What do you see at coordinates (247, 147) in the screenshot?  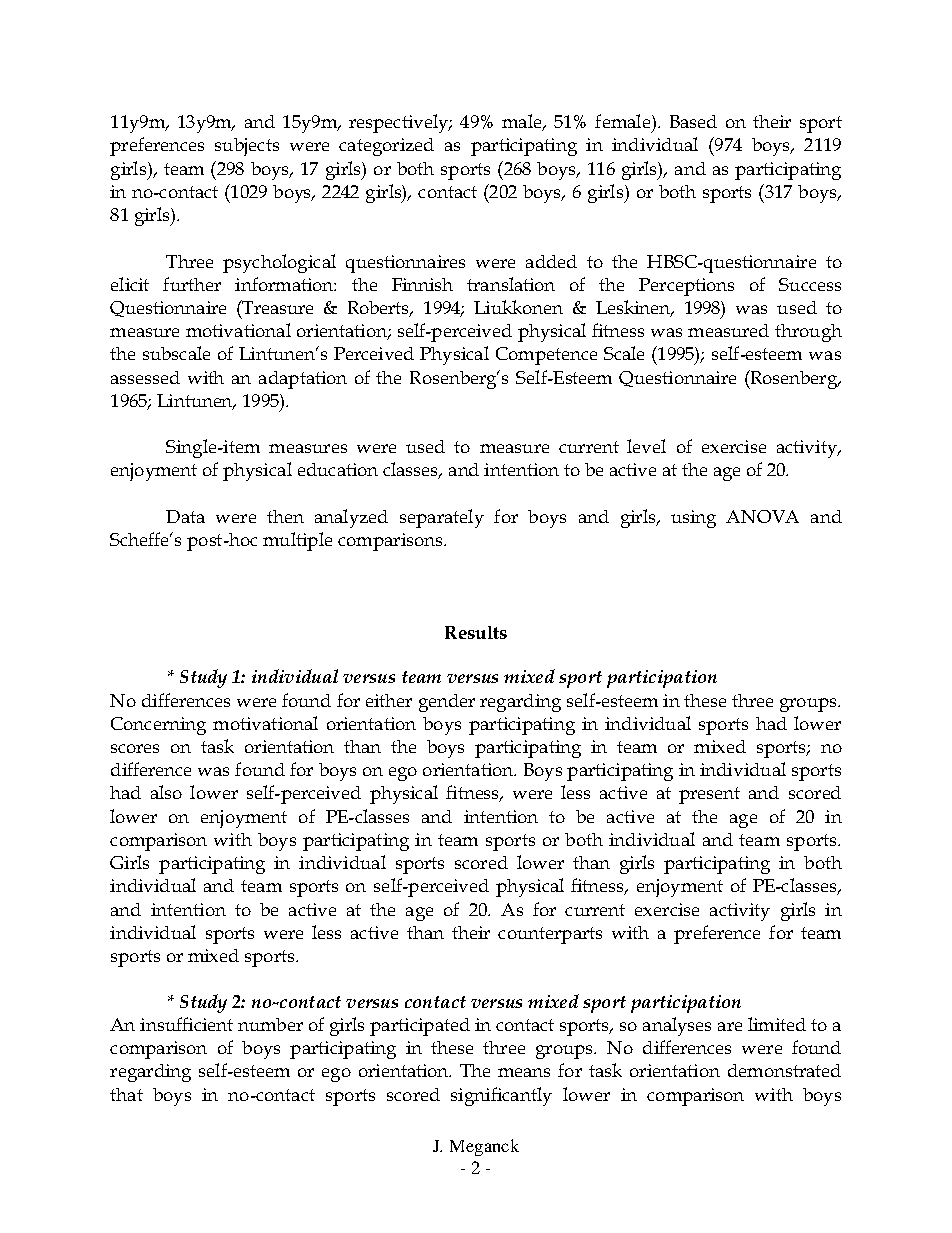 I see `subjects` at bounding box center [247, 147].
